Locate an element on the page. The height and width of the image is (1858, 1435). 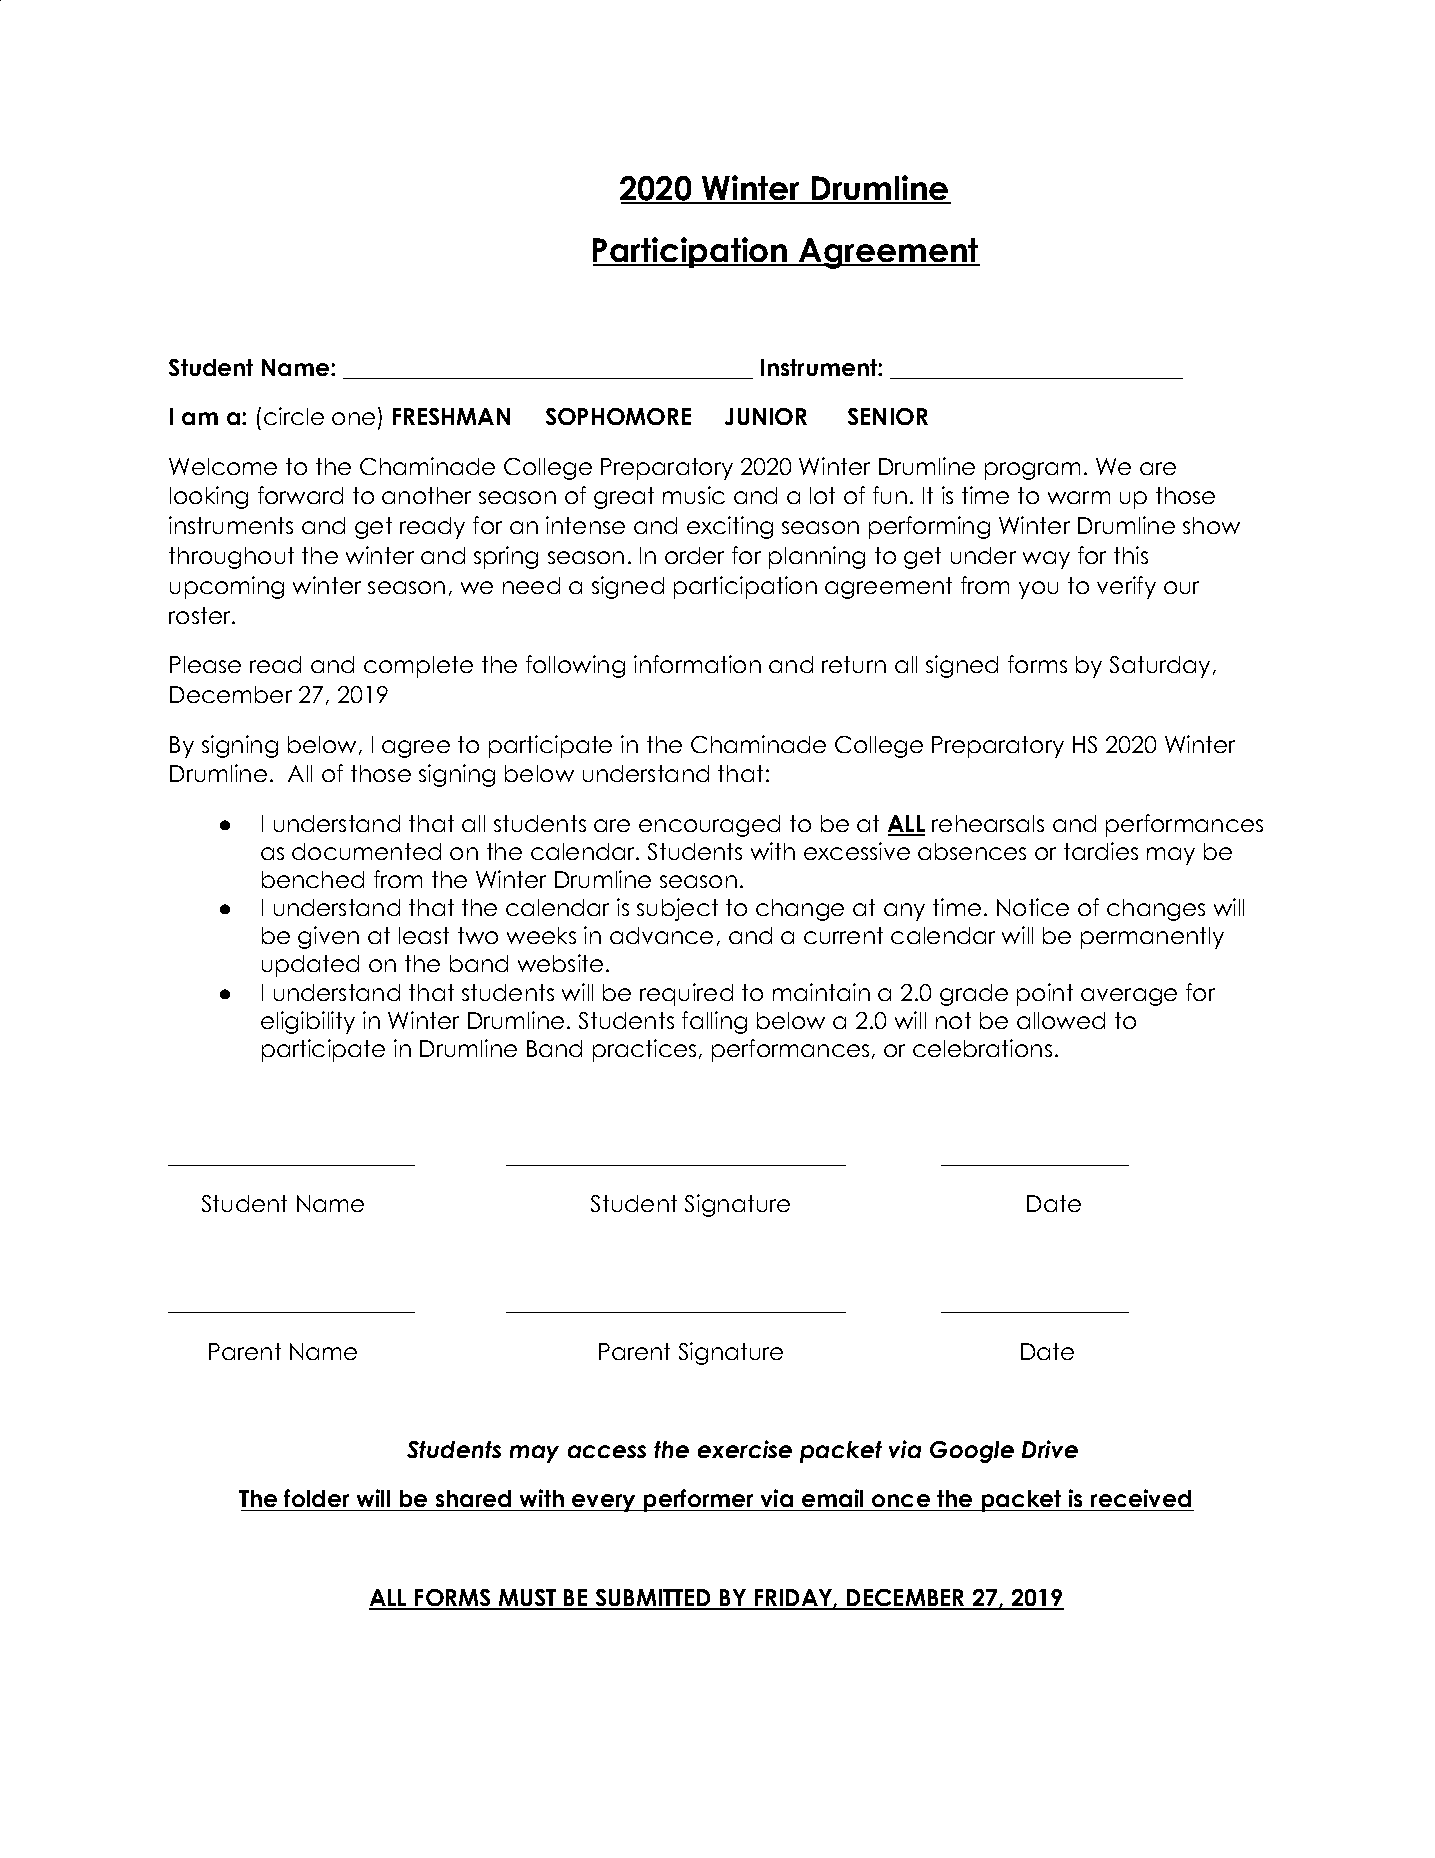
program is located at coordinates (1032, 471).
